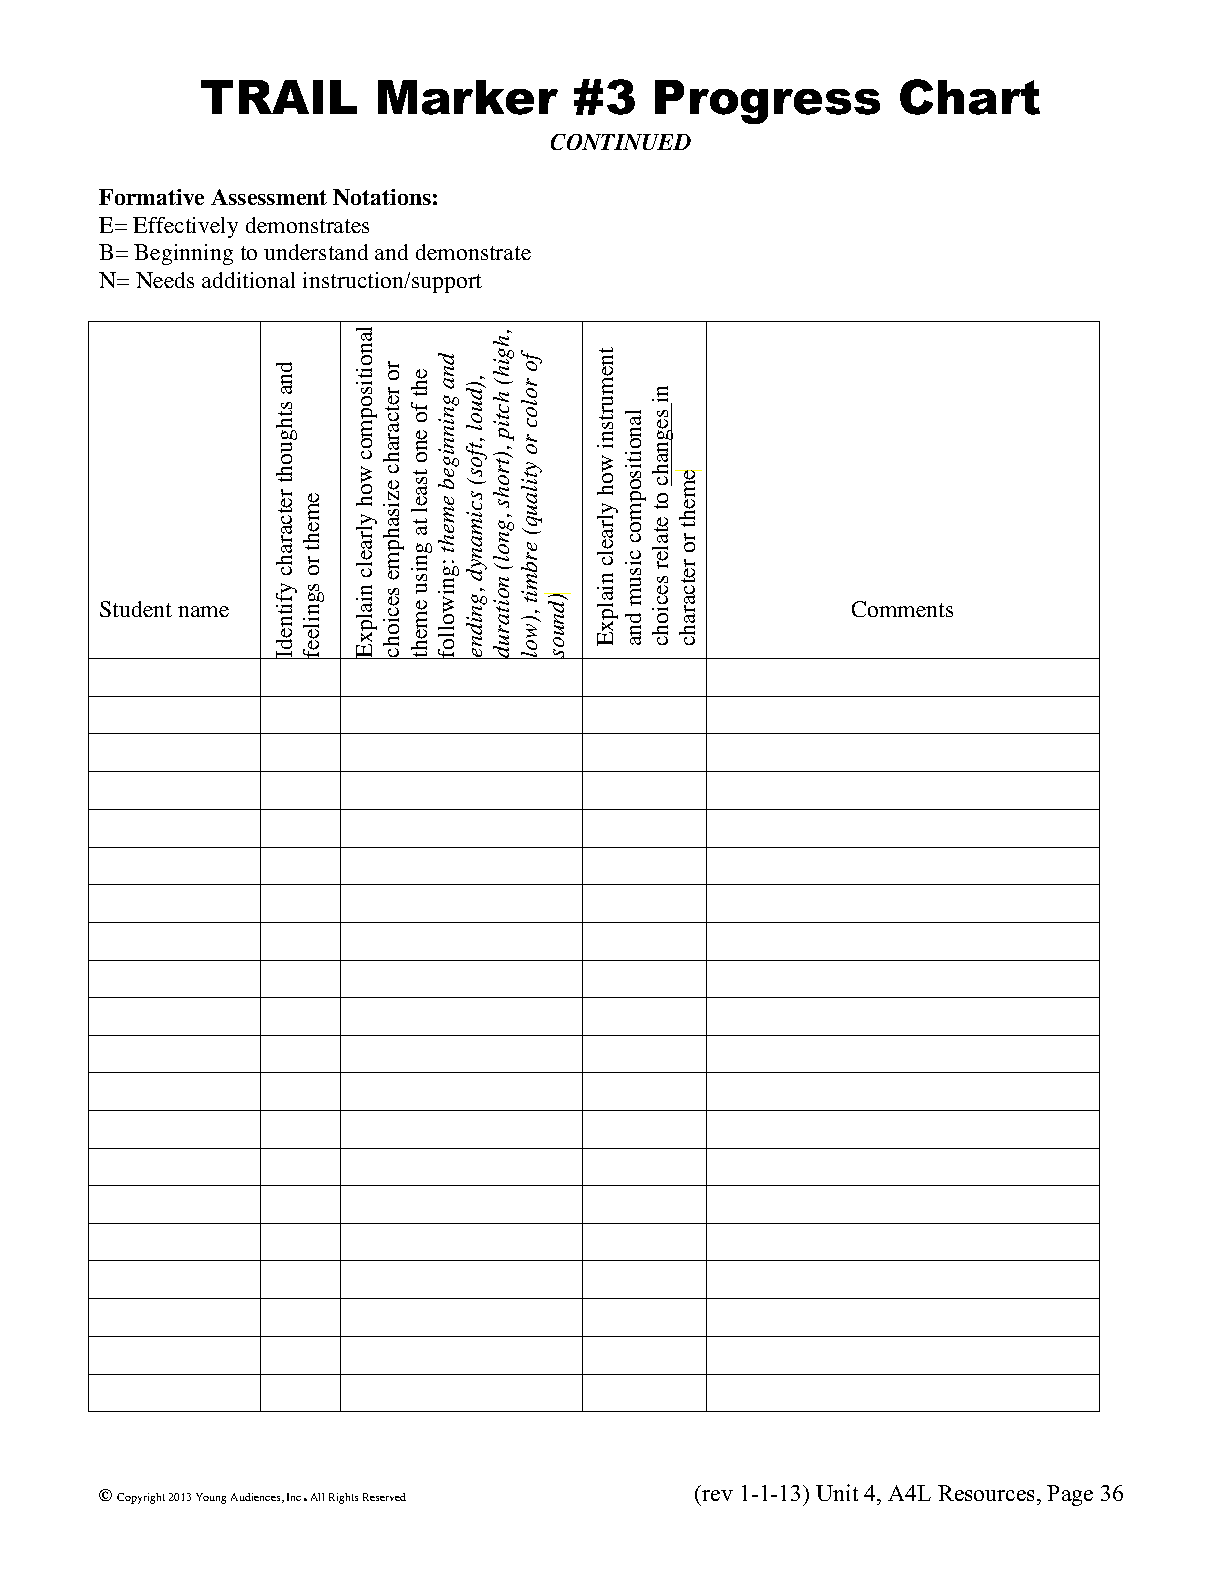 This screenshot has height=1571, width=1214. What do you see at coordinates (211, 1498) in the screenshot?
I see `Young` at bounding box center [211, 1498].
